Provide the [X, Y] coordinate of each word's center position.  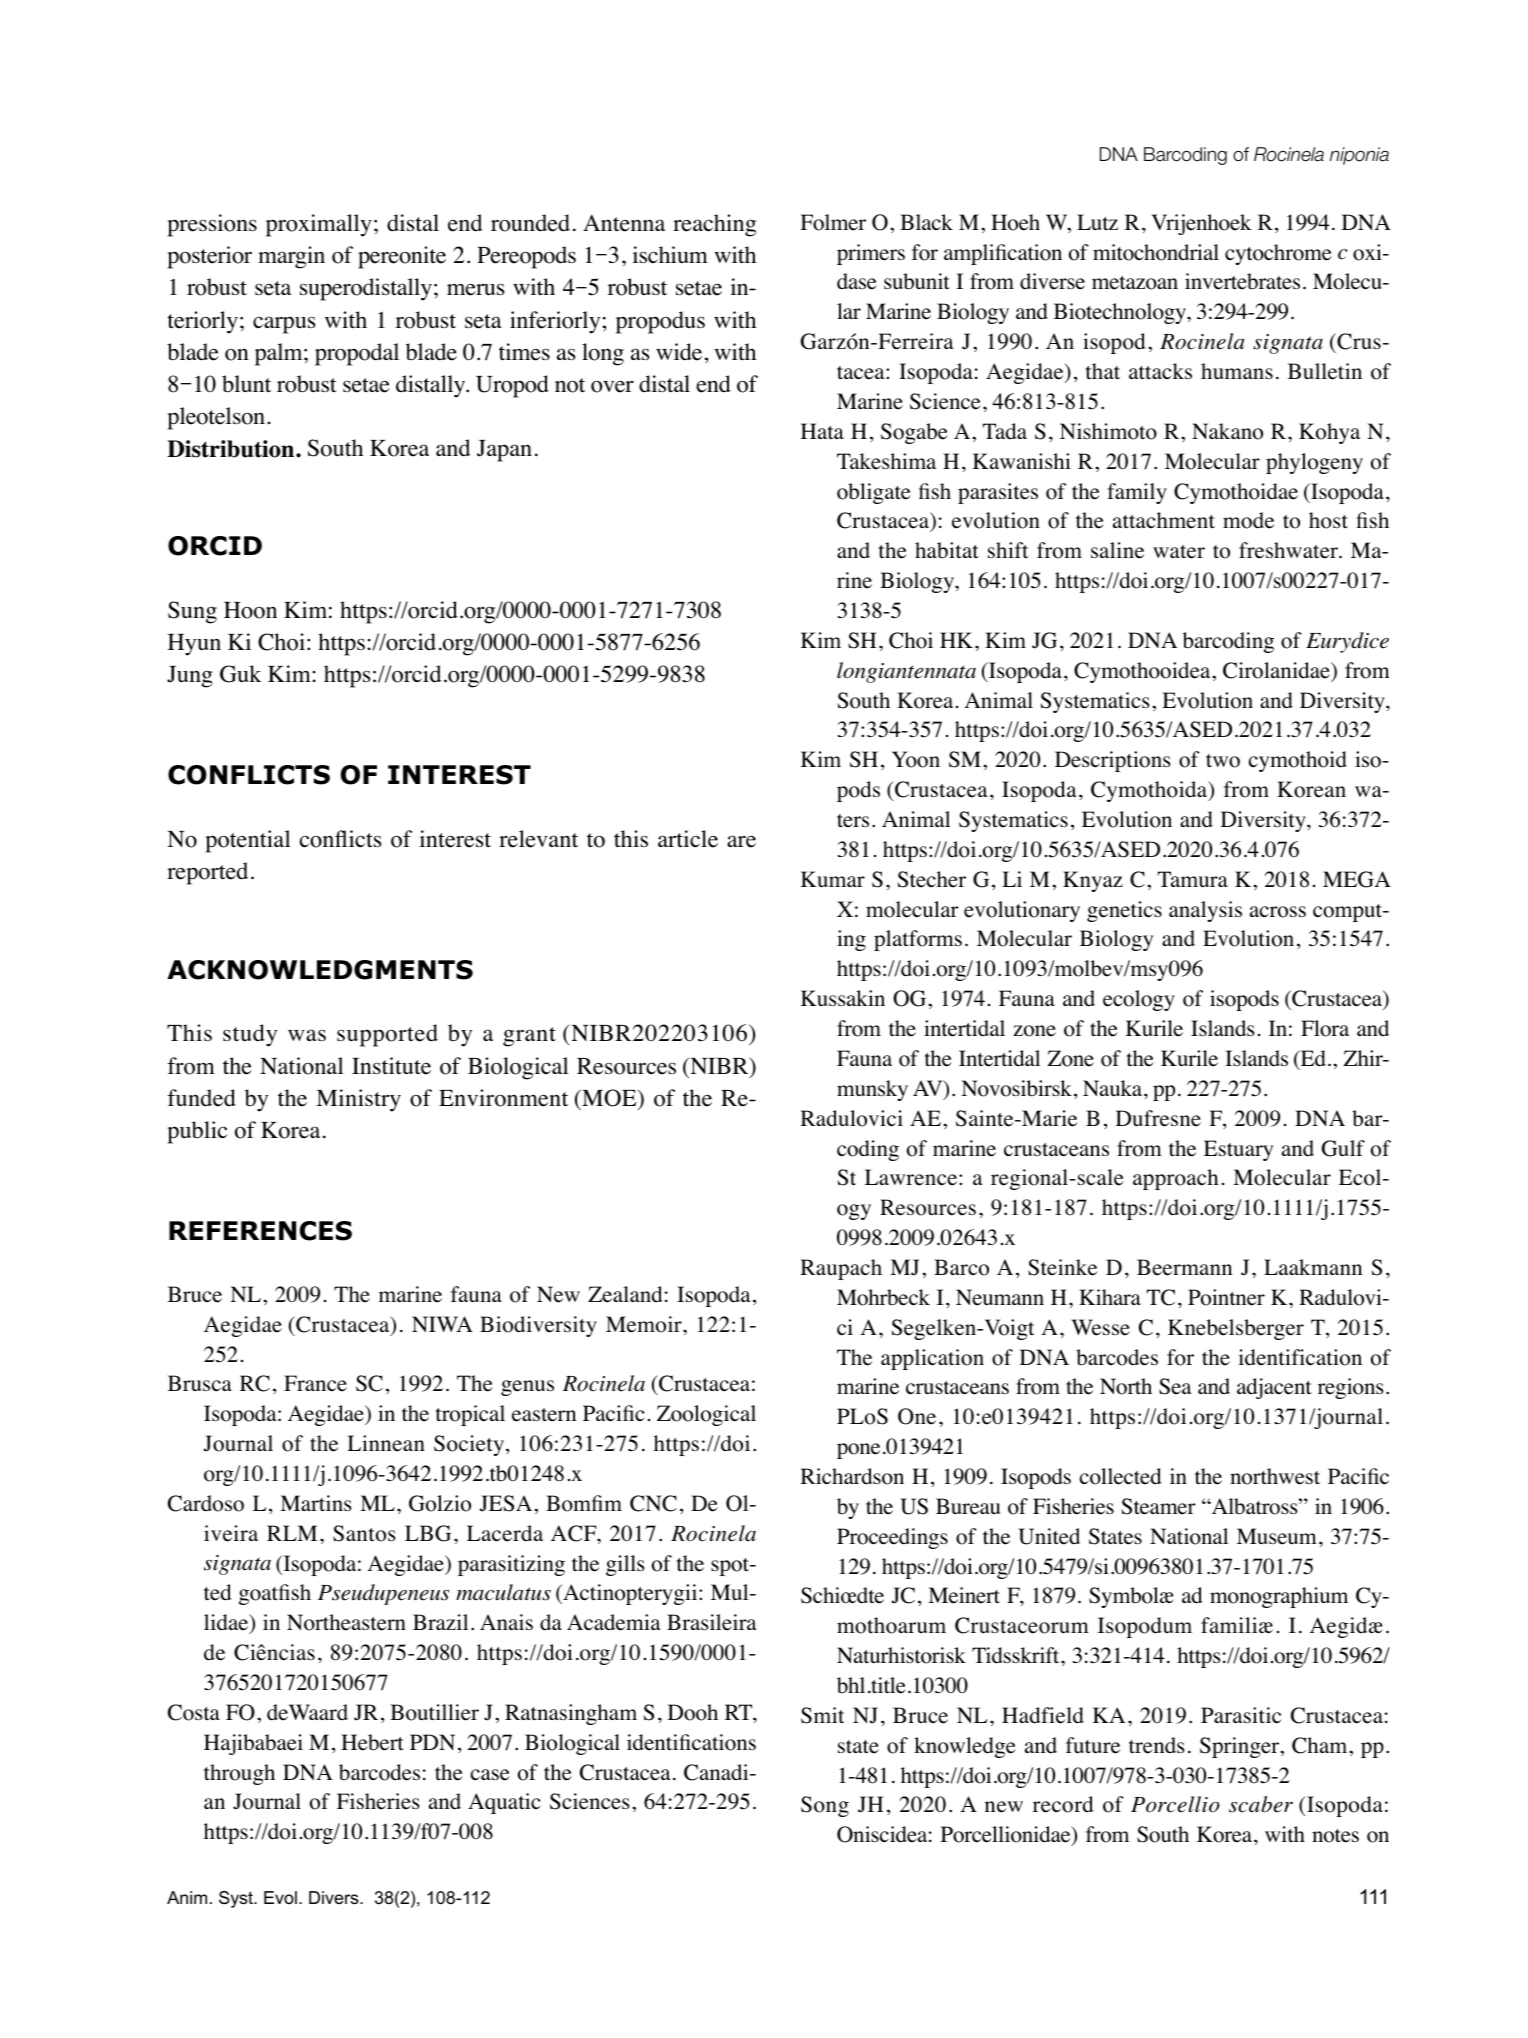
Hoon [250, 610]
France [315, 1383]
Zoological [706, 1415]
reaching [714, 225]
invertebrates [1242, 281]
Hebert [372, 1742]
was [307, 1035]
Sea [1175, 1386]
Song [825, 1806]
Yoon [916, 759]
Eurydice [1347, 642]
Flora [1325, 1028]
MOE [609, 1098]
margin [291, 257]
